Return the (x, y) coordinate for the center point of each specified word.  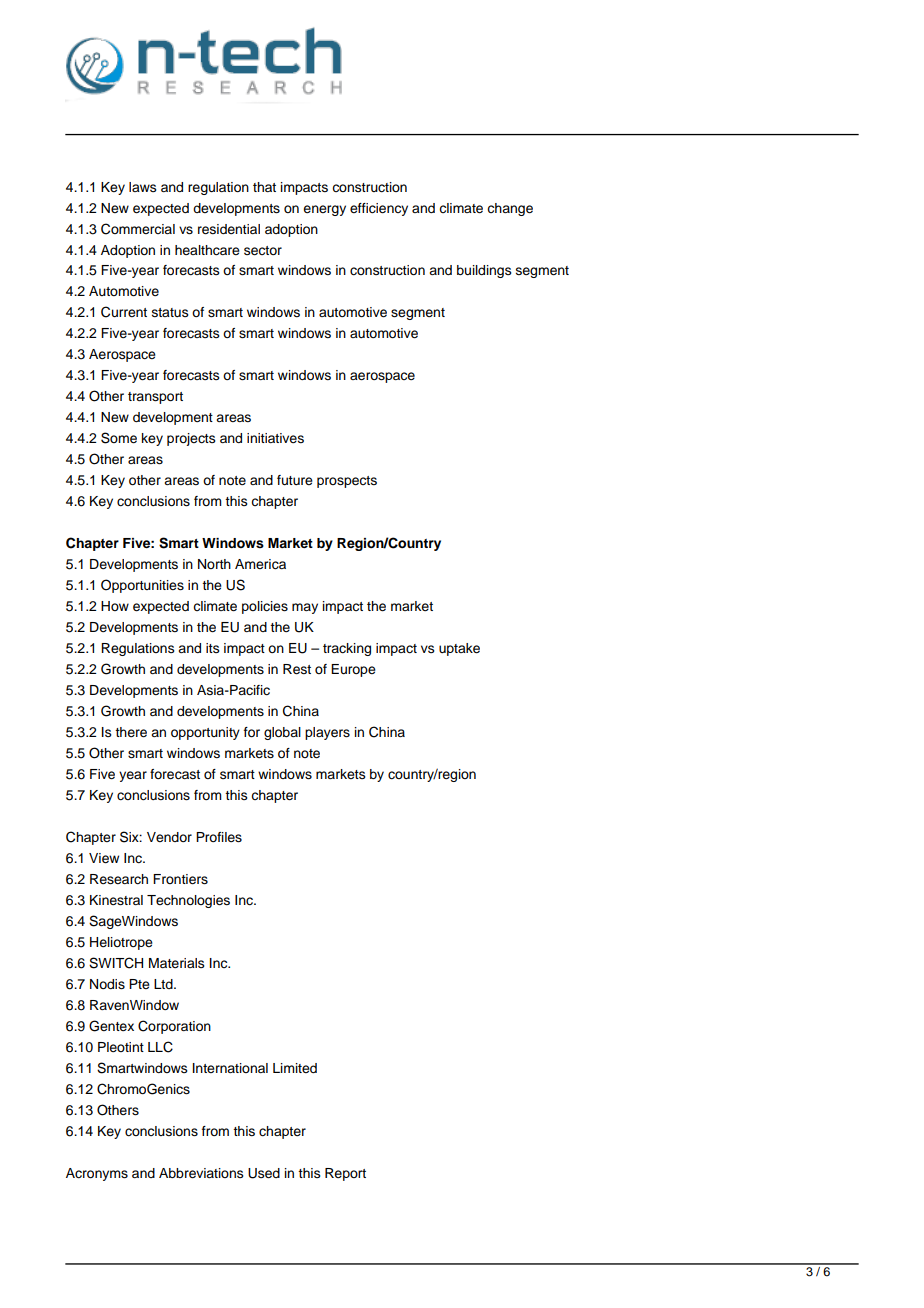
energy (324, 210)
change (510, 209)
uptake (459, 649)
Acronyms (97, 1174)
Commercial (138, 229)
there (131, 732)
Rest (297, 669)
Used (264, 1173)
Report (345, 1174)
